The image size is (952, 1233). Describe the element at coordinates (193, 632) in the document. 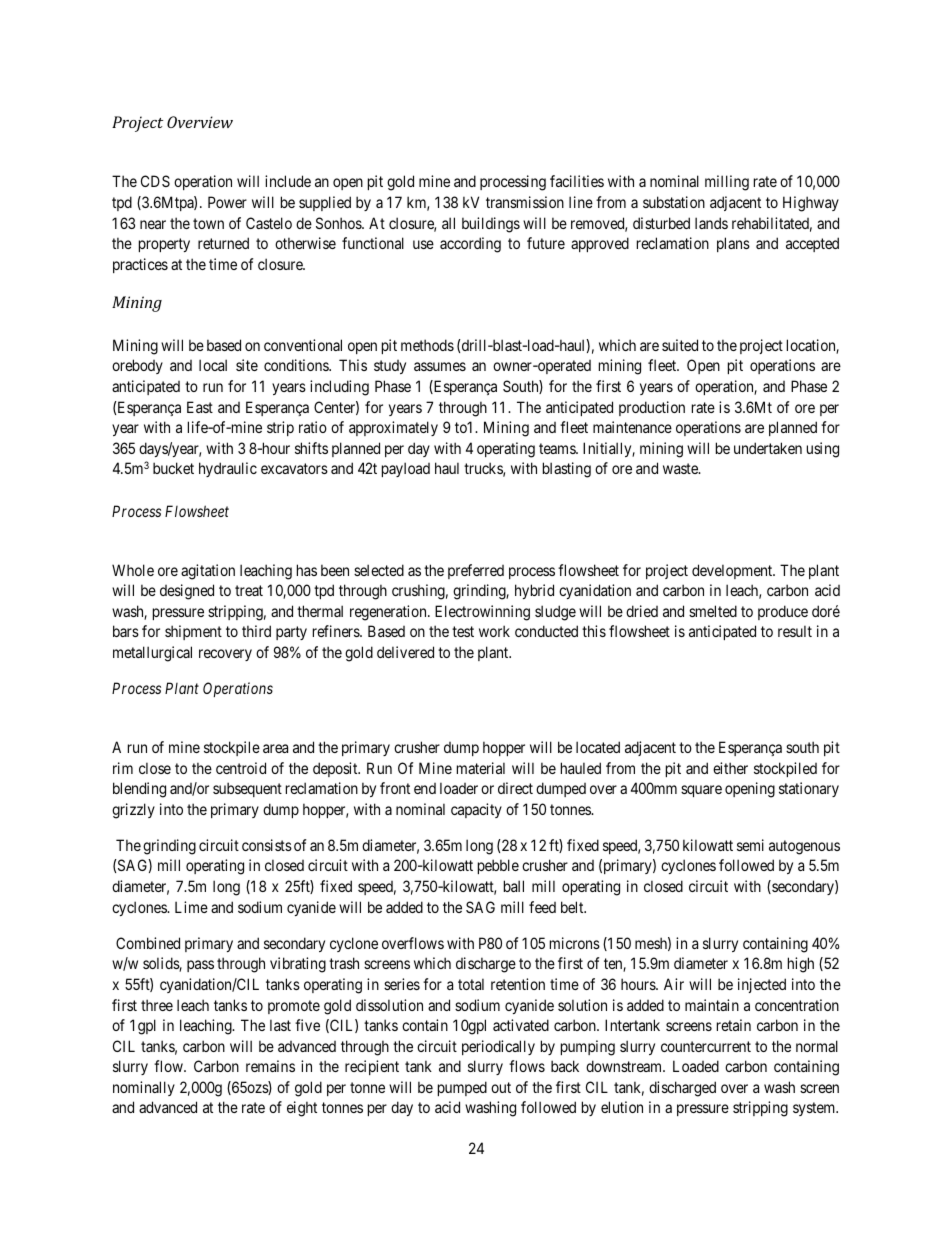

I see `shipment` at that location.
